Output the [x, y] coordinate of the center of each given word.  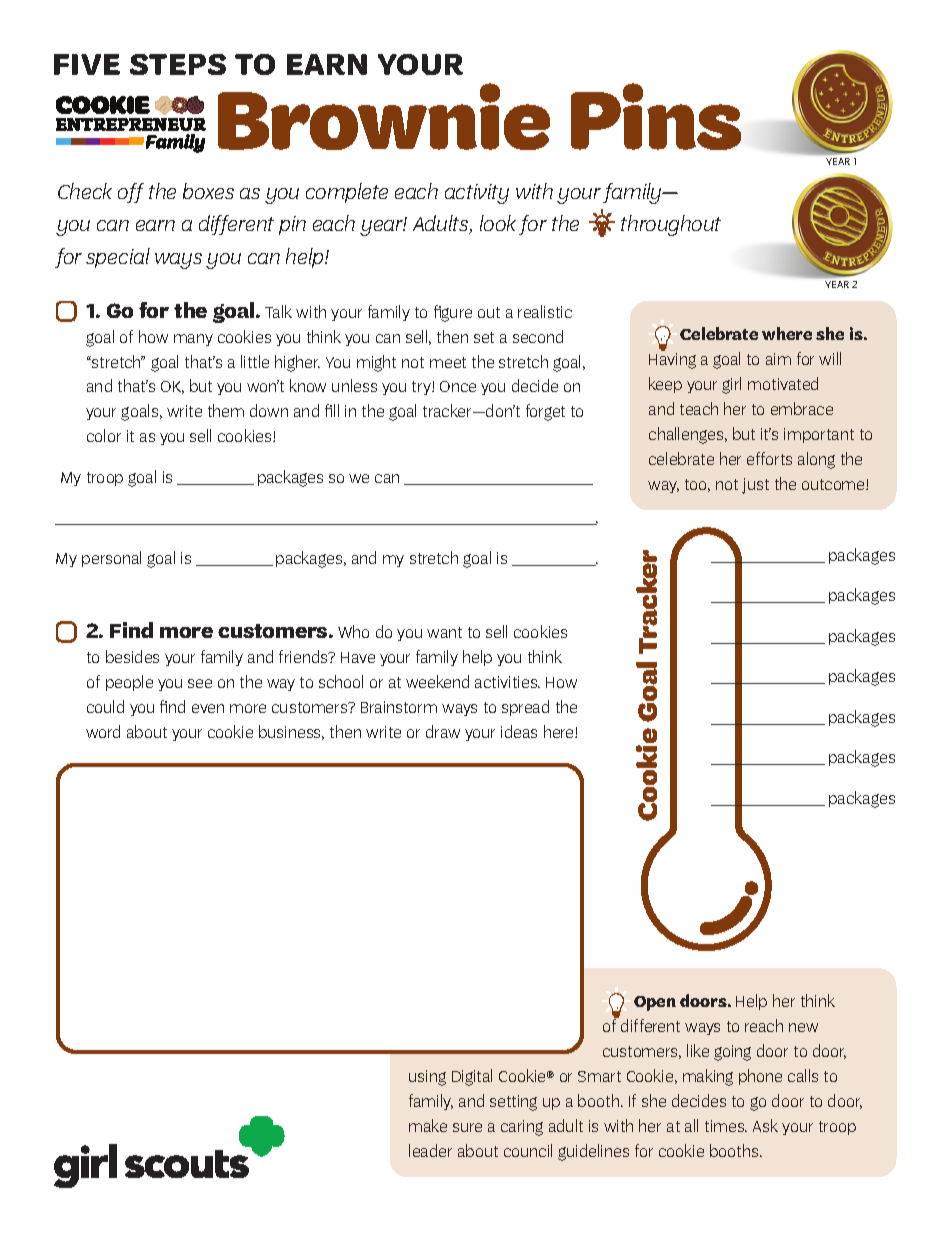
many [193, 340]
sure [467, 1127]
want [444, 632]
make [428, 1125]
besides [132, 656]
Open [655, 1003]
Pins [656, 116]
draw [443, 731]
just [755, 486]
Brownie [384, 116]
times [726, 1126]
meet [448, 362]
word [103, 731]
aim [778, 359]
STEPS [178, 64]
